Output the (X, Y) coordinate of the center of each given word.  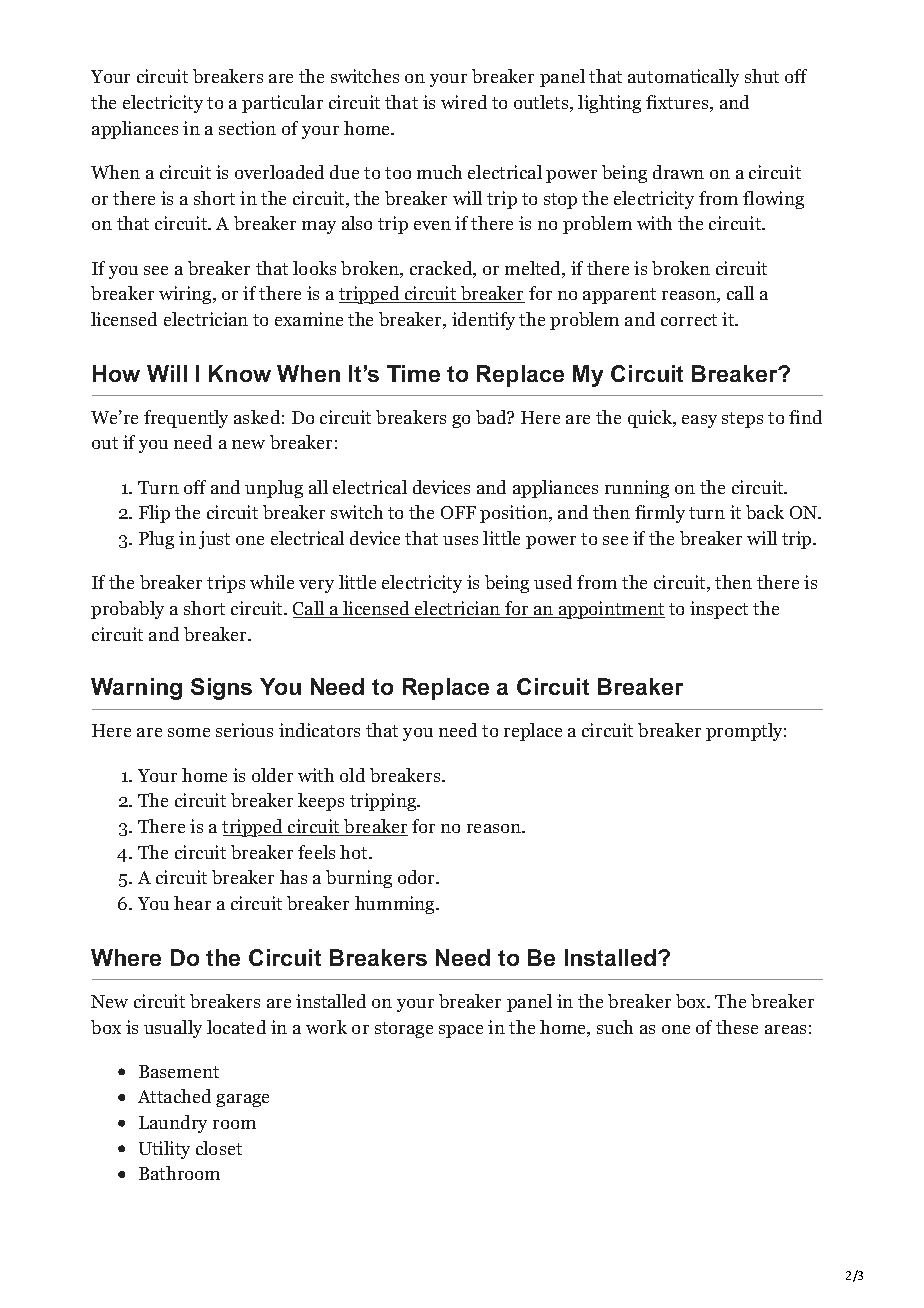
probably (127, 610)
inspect (719, 610)
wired (464, 102)
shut (762, 76)
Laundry (173, 1124)
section (247, 128)
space (461, 1031)
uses (460, 540)
